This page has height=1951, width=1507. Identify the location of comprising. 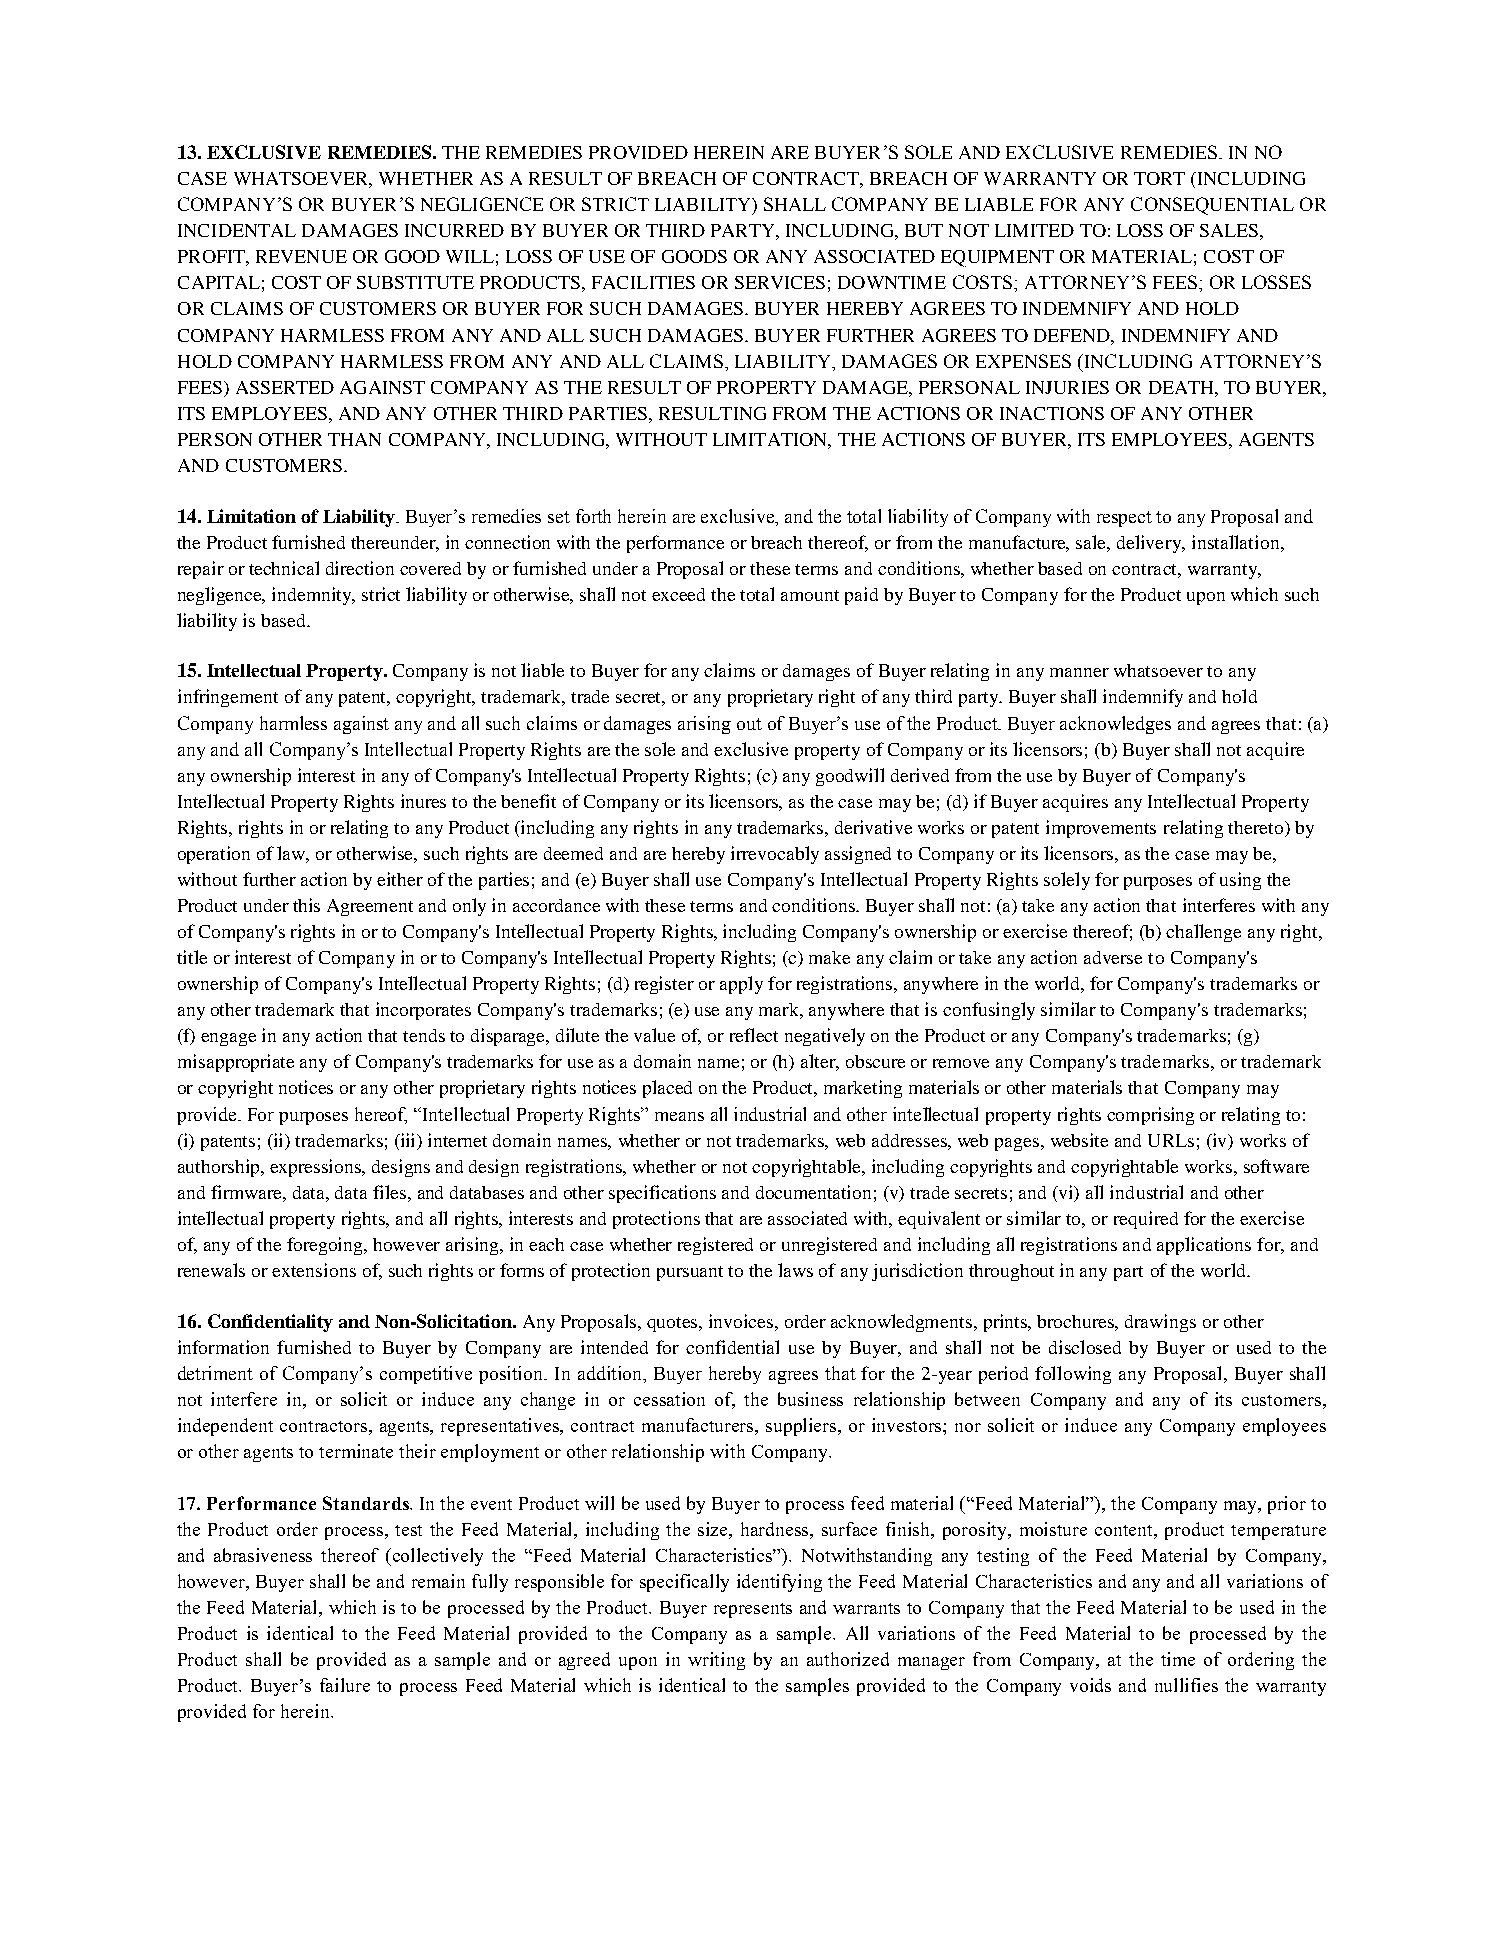
(1150, 1116).
